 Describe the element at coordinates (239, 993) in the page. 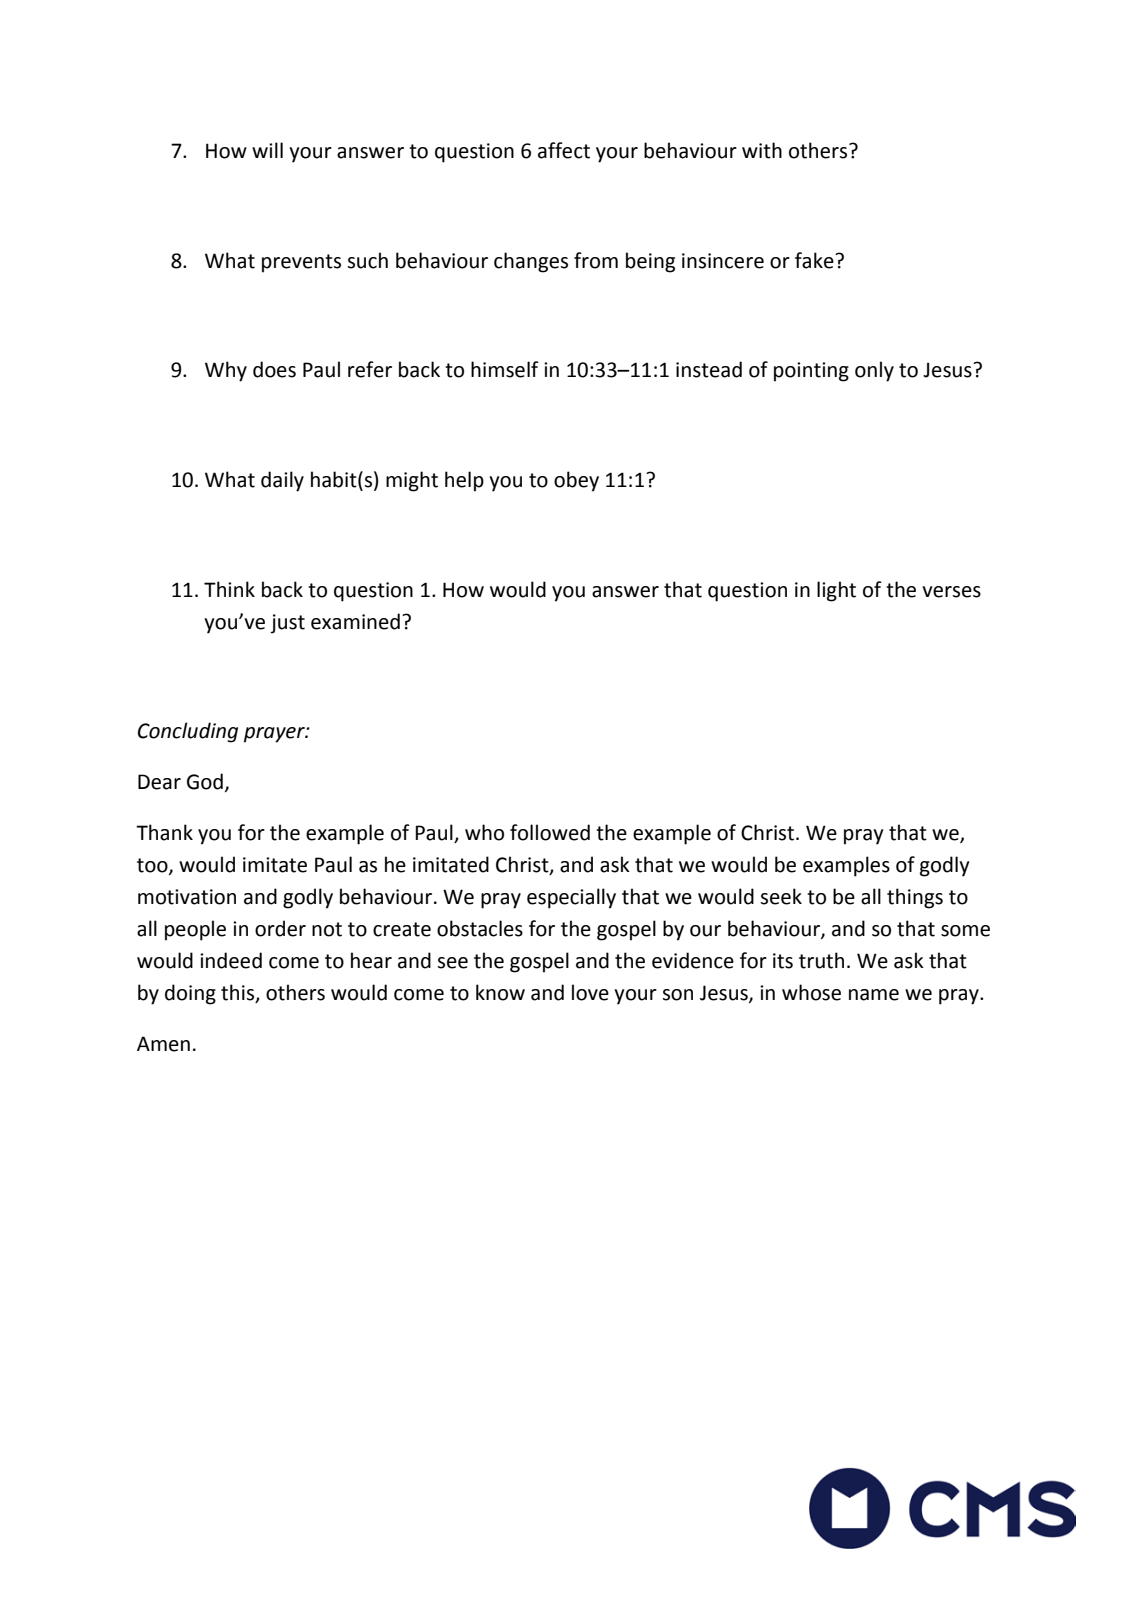

I see `this` at that location.
